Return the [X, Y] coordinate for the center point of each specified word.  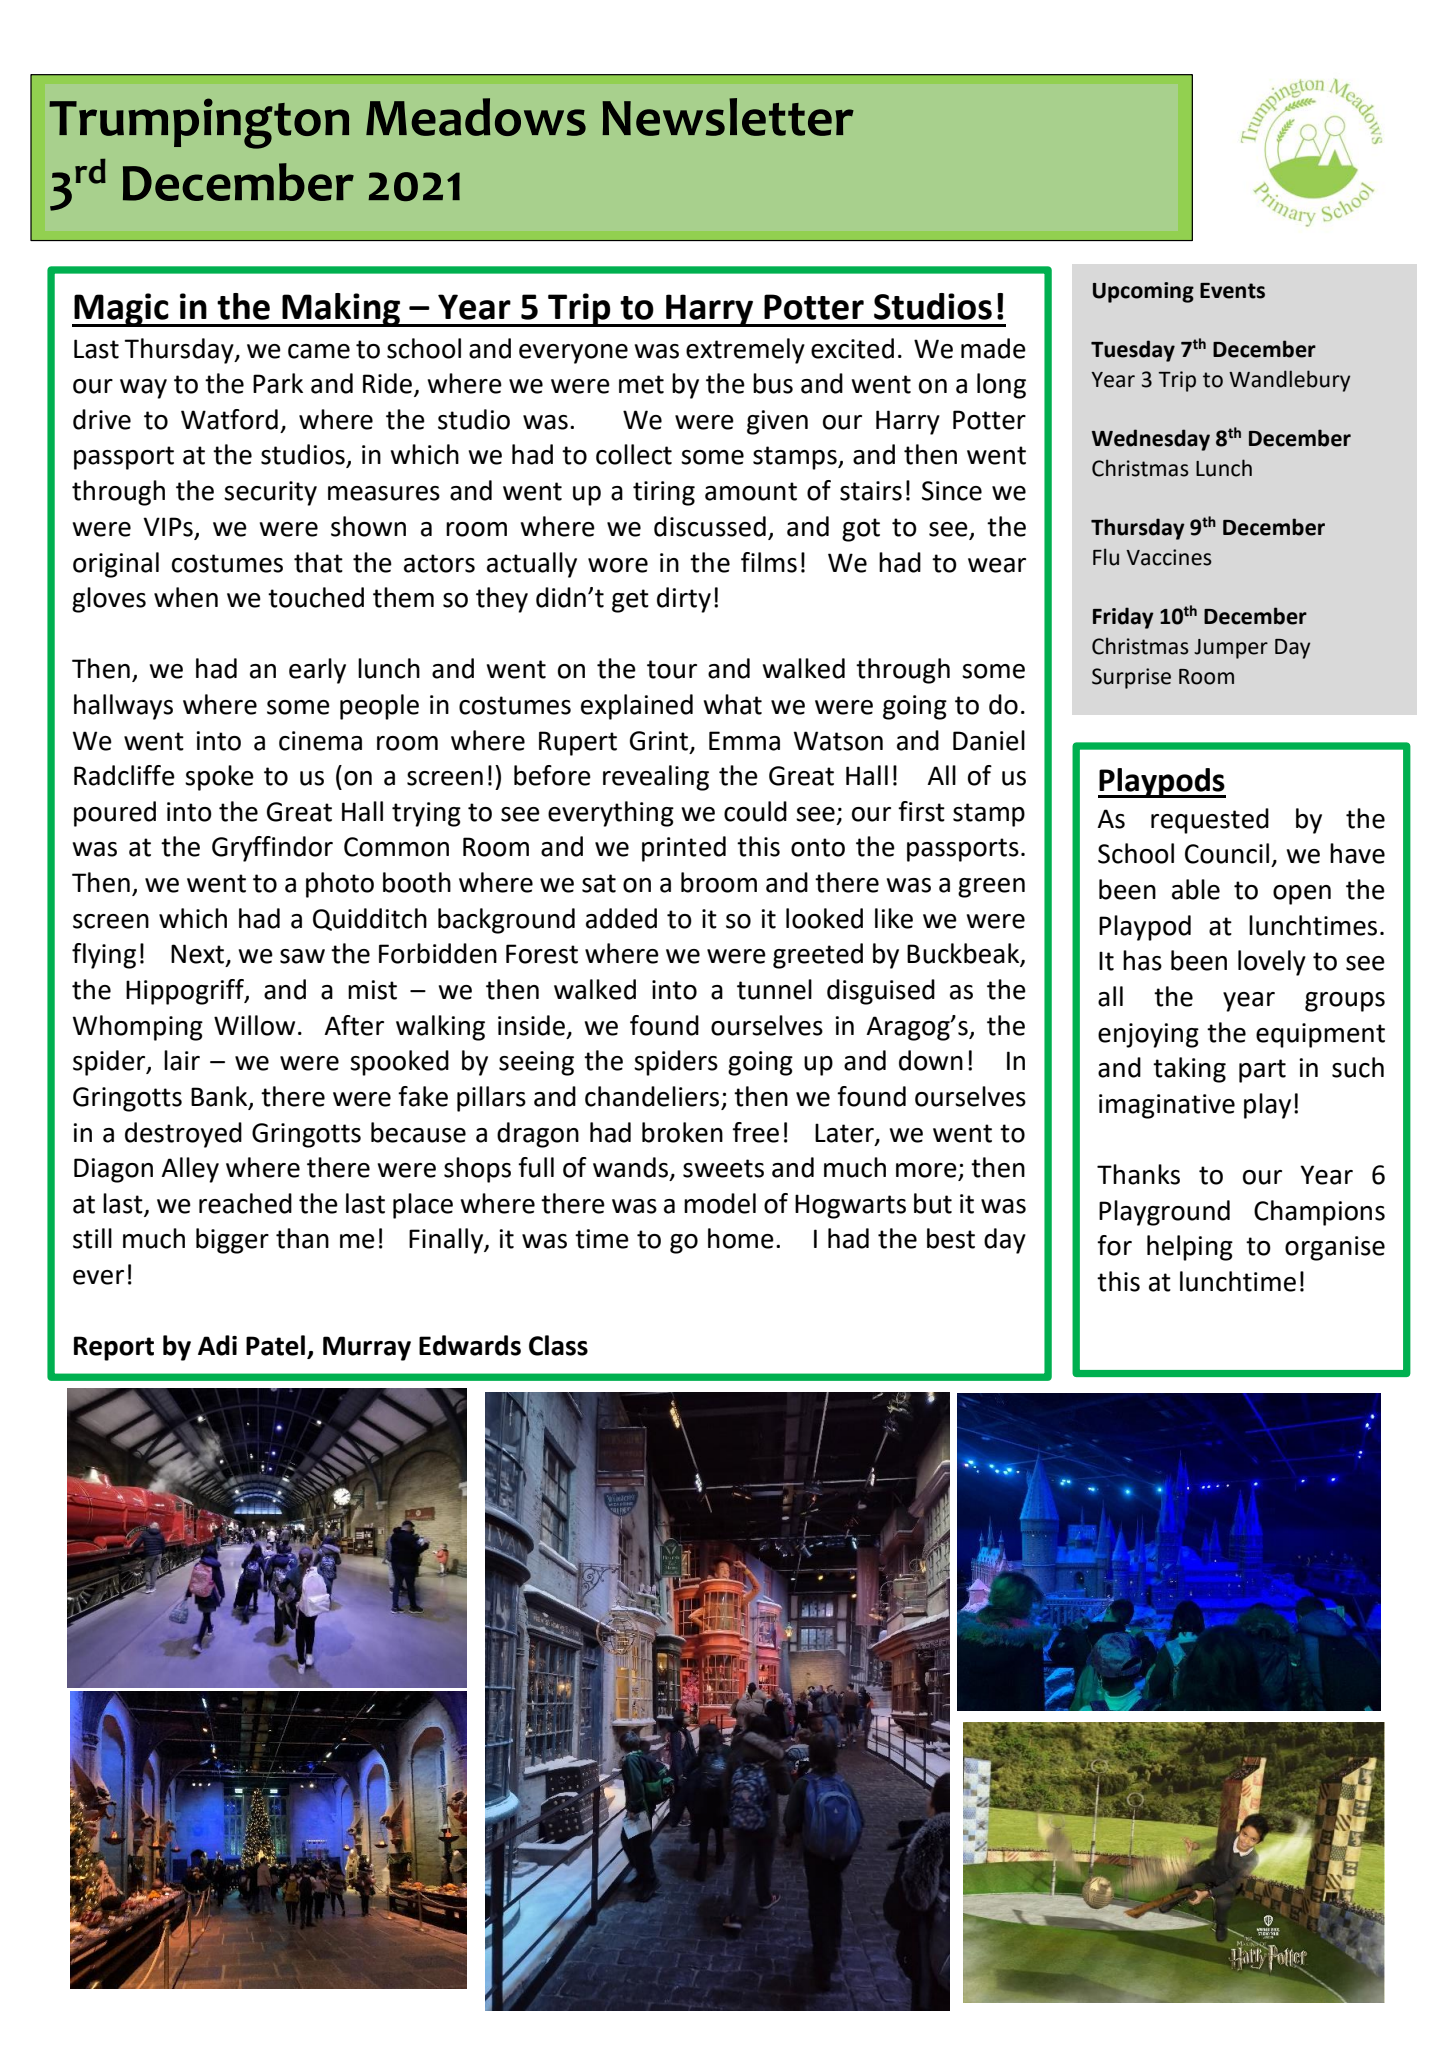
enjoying [1148, 1035]
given [777, 422]
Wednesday [1151, 440]
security [270, 493]
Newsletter [728, 117]
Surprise [1131, 678]
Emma [744, 741]
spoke [219, 778]
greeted [818, 956]
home [741, 1238]
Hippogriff [186, 992]
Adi [217, 1345]
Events [1232, 291]
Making [341, 310]
